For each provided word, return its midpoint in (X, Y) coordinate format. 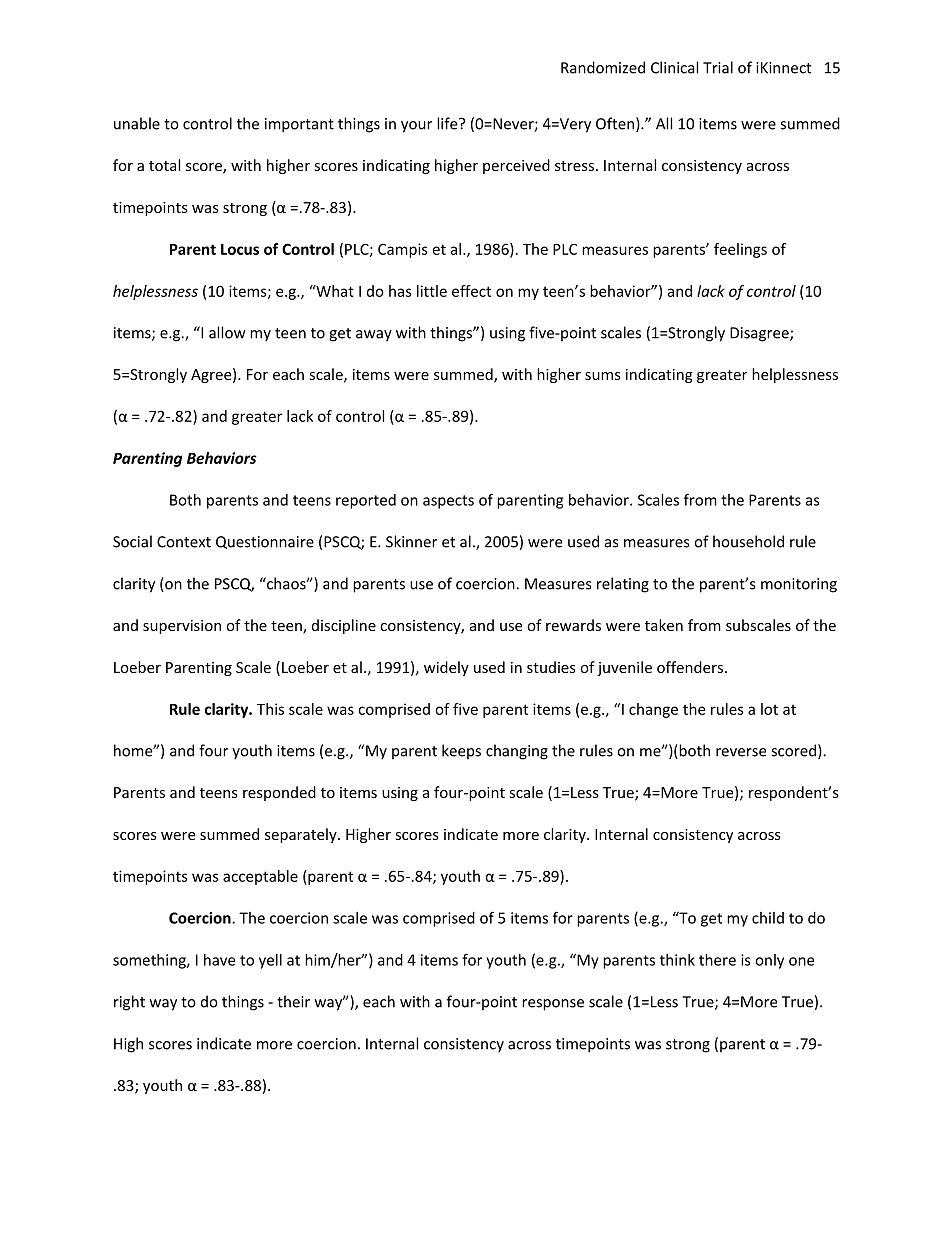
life (448, 123)
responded (279, 793)
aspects (448, 502)
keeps (461, 752)
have (219, 960)
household (748, 541)
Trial (718, 67)
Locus (240, 249)
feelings (740, 250)
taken (664, 625)
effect (471, 291)
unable (137, 123)
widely (446, 668)
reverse (741, 752)
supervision (182, 627)
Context (184, 542)
